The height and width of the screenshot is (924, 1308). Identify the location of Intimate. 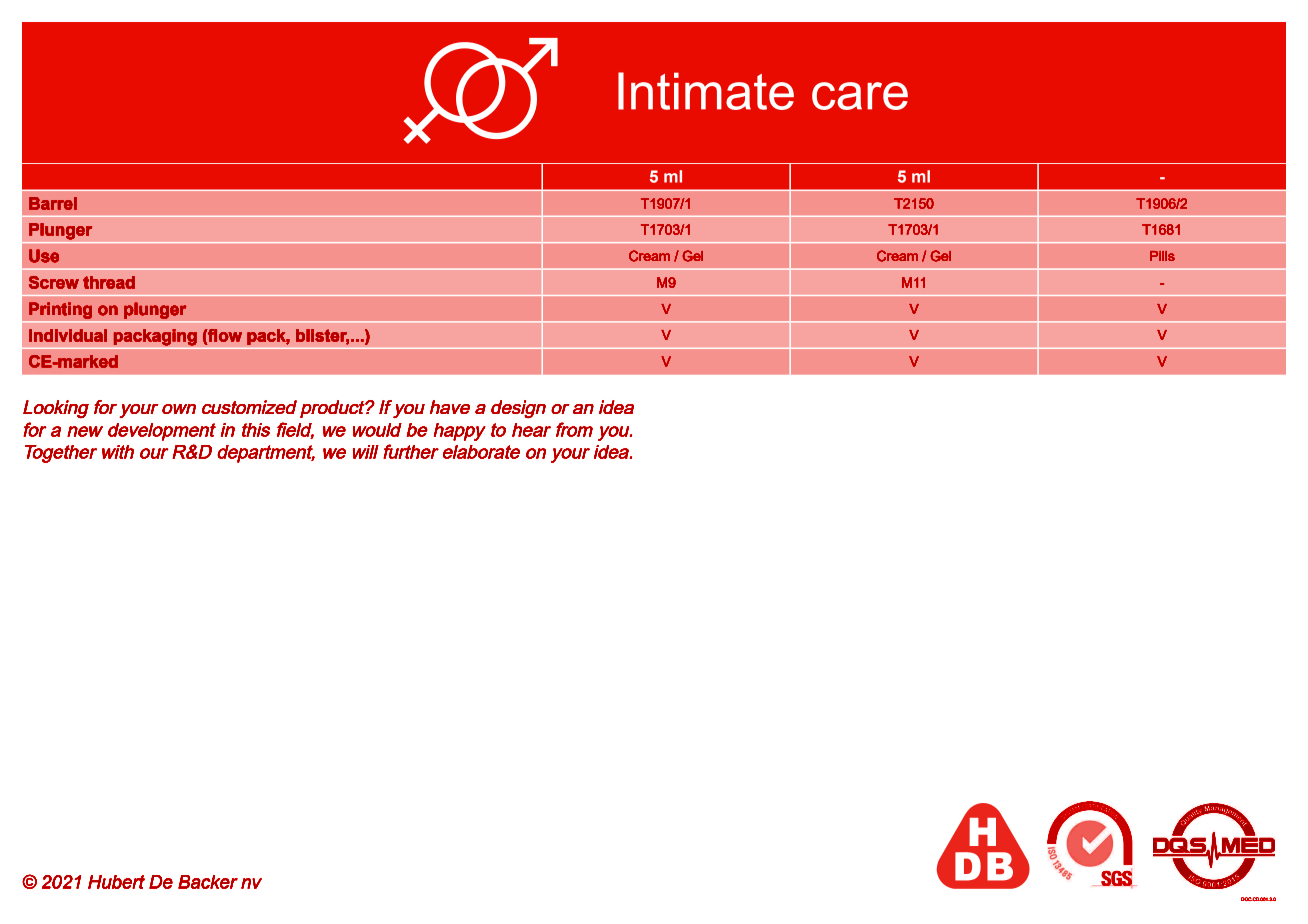
(706, 91).
